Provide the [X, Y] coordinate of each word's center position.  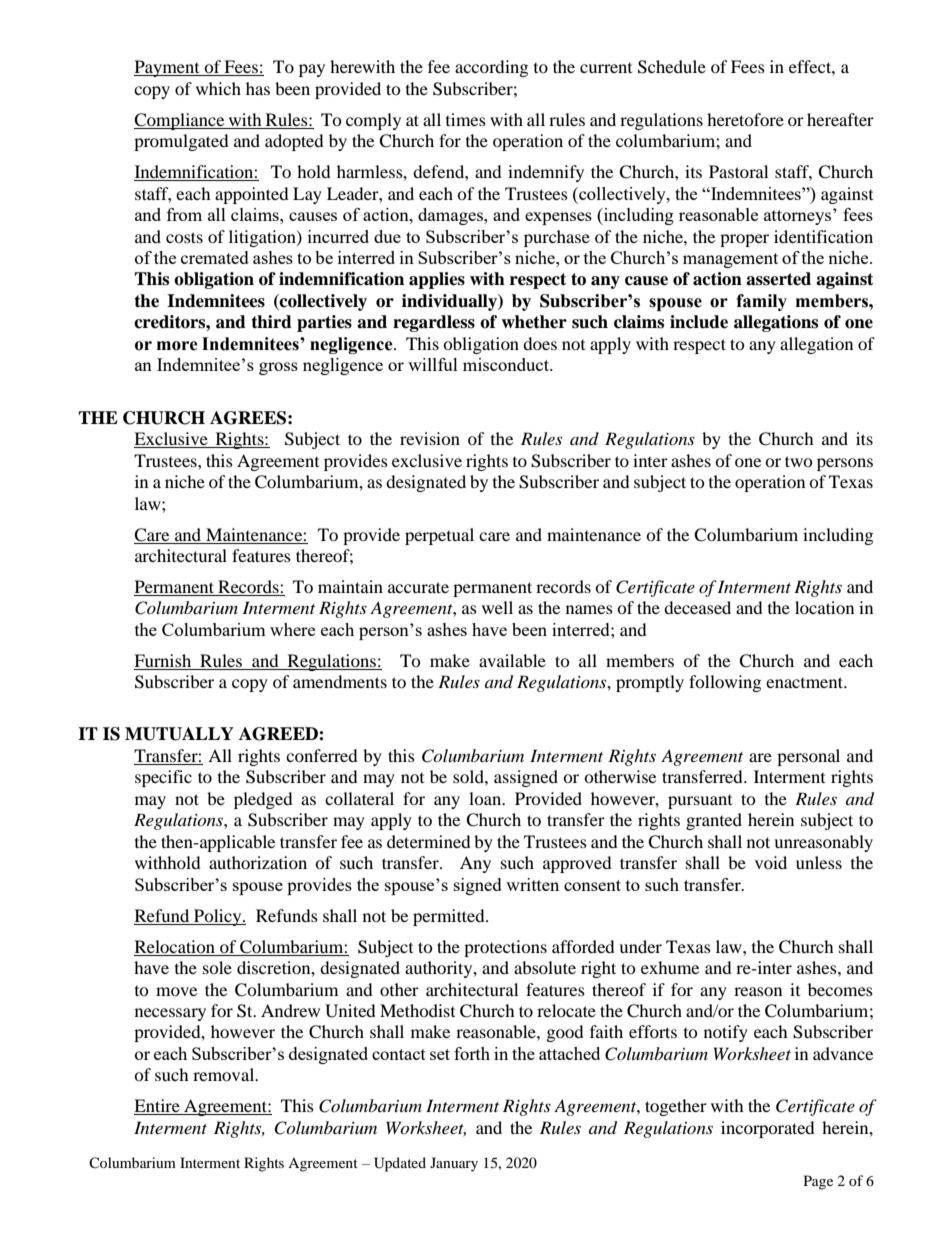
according [491, 68]
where [292, 629]
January [454, 1164]
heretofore [745, 119]
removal [225, 1074]
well [497, 607]
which [218, 88]
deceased [697, 607]
